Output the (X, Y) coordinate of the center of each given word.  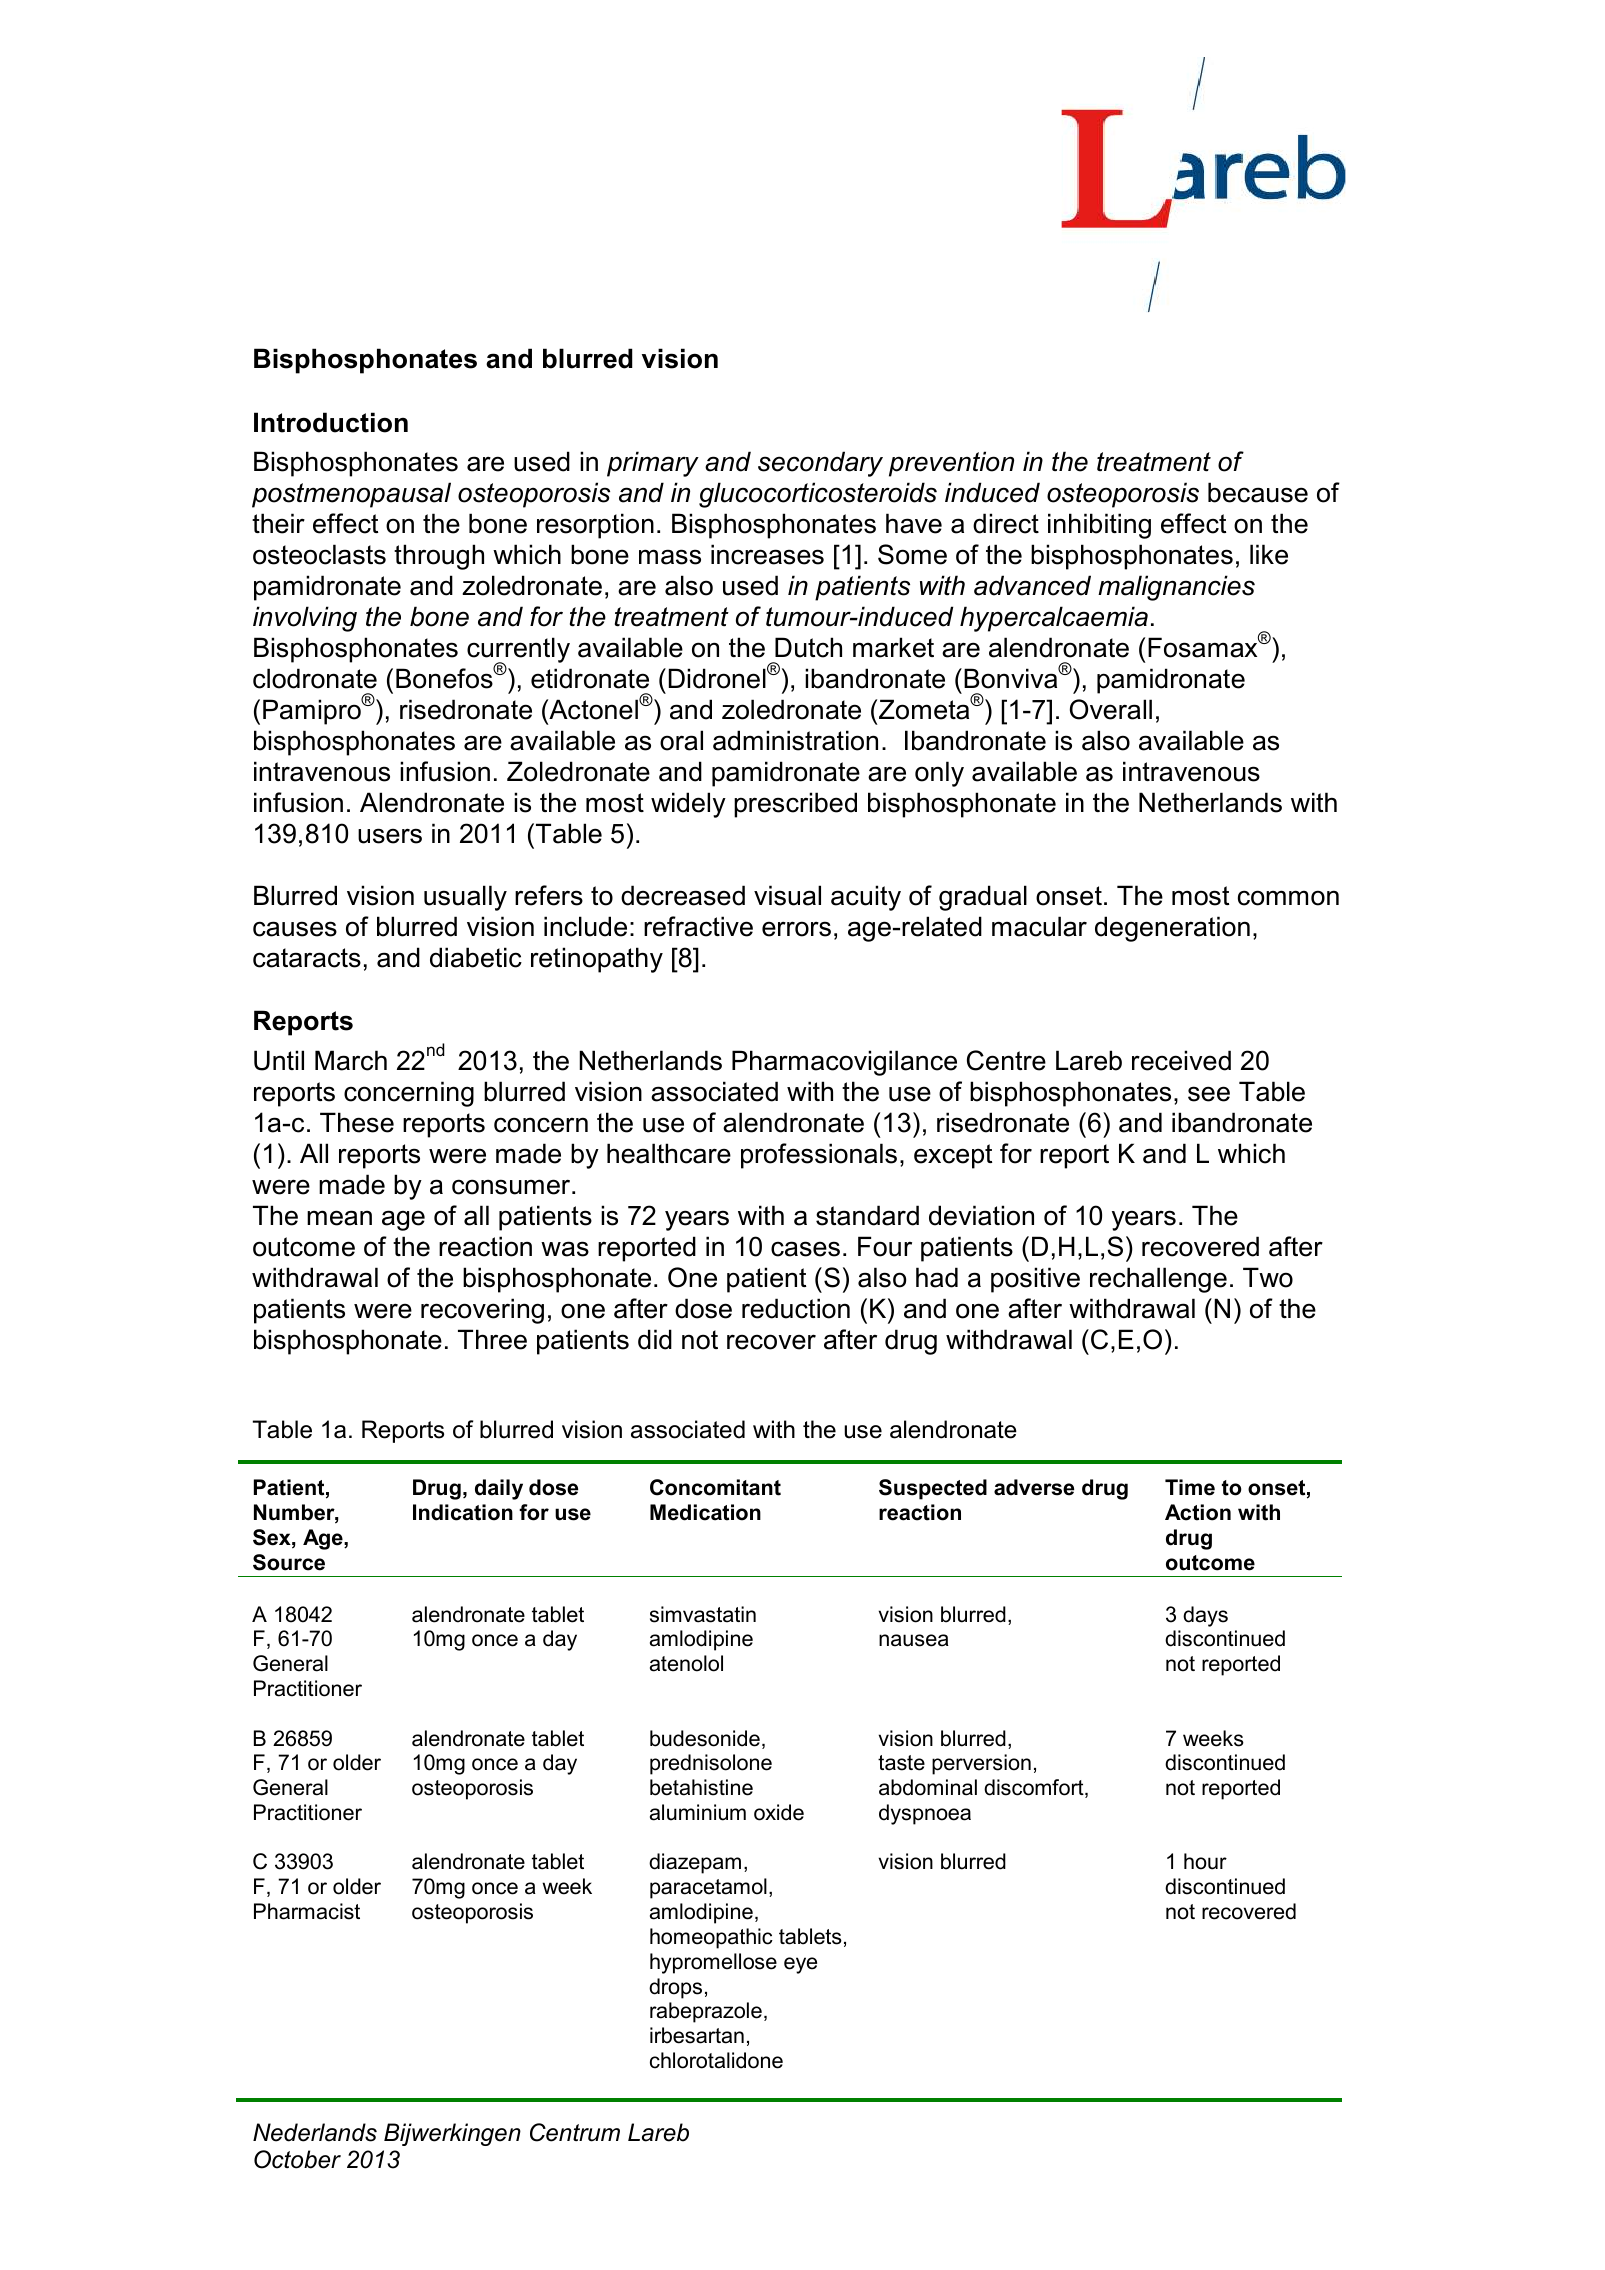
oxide (779, 1812)
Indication (463, 1512)
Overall (1111, 709)
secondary (820, 464)
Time (1190, 1487)
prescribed (795, 805)
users (390, 836)
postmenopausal (351, 495)
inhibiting (1099, 526)
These (357, 1122)
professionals (819, 1156)
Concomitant (715, 1487)
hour (1205, 1861)
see (1209, 1094)
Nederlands (315, 2132)
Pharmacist (307, 1911)
